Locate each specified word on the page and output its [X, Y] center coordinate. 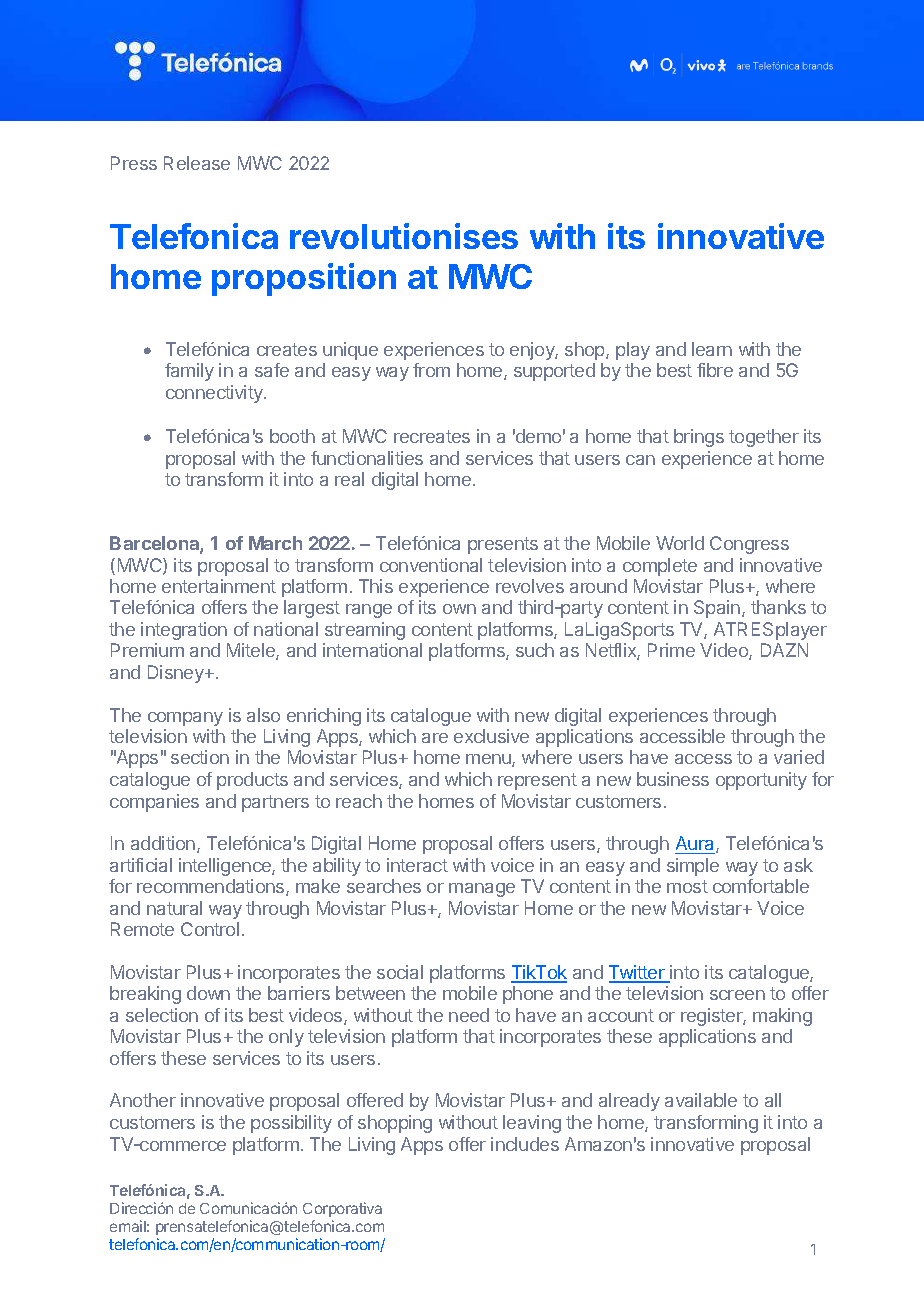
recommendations [212, 887]
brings [699, 438]
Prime [671, 650]
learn [712, 349]
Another [143, 1100]
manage [482, 890]
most [687, 886]
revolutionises [404, 236]
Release [197, 163]
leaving [532, 1124]
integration [184, 631]
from [431, 370]
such [535, 650]
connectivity [215, 394]
